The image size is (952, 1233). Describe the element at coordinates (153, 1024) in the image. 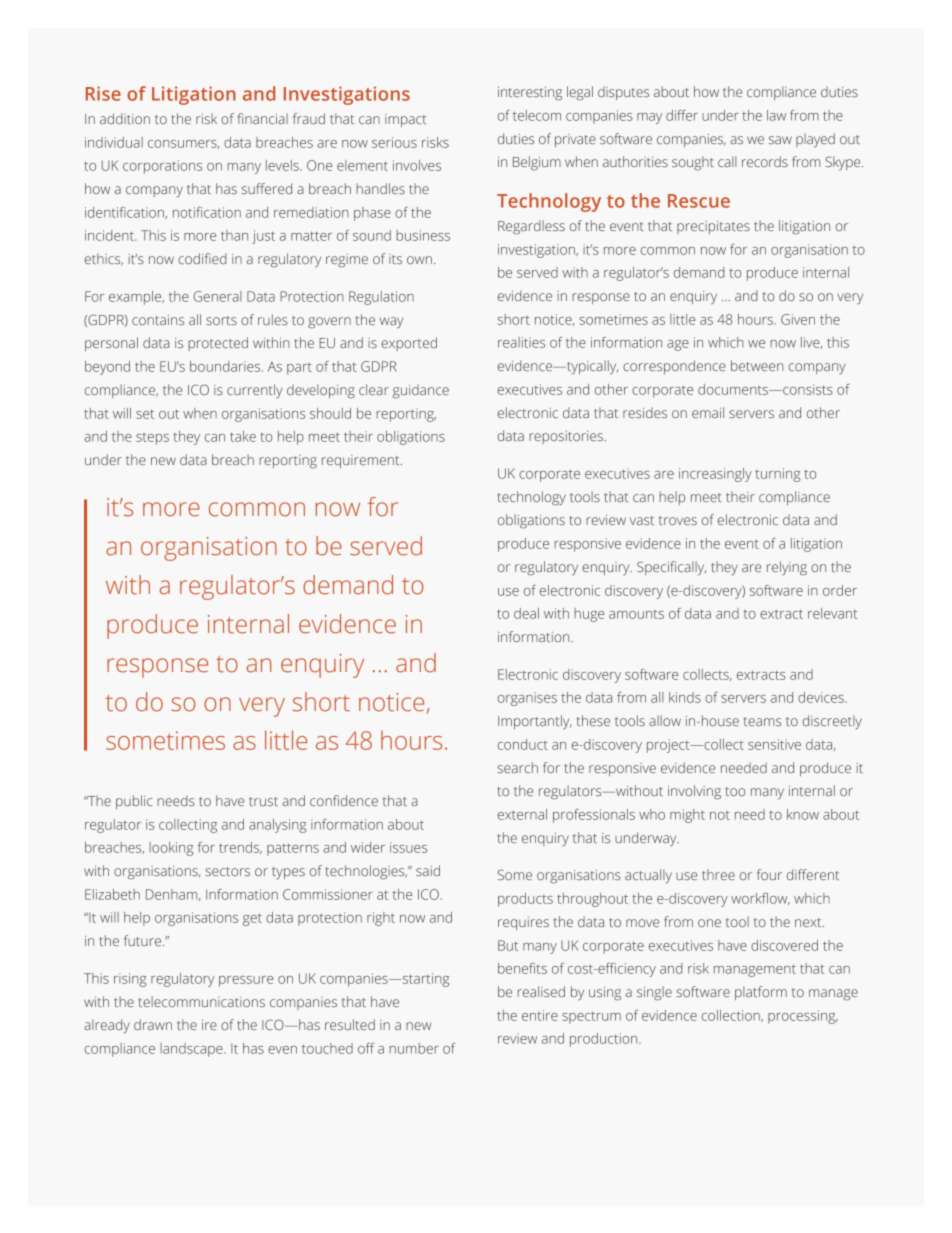

I see `drawn` at that location.
